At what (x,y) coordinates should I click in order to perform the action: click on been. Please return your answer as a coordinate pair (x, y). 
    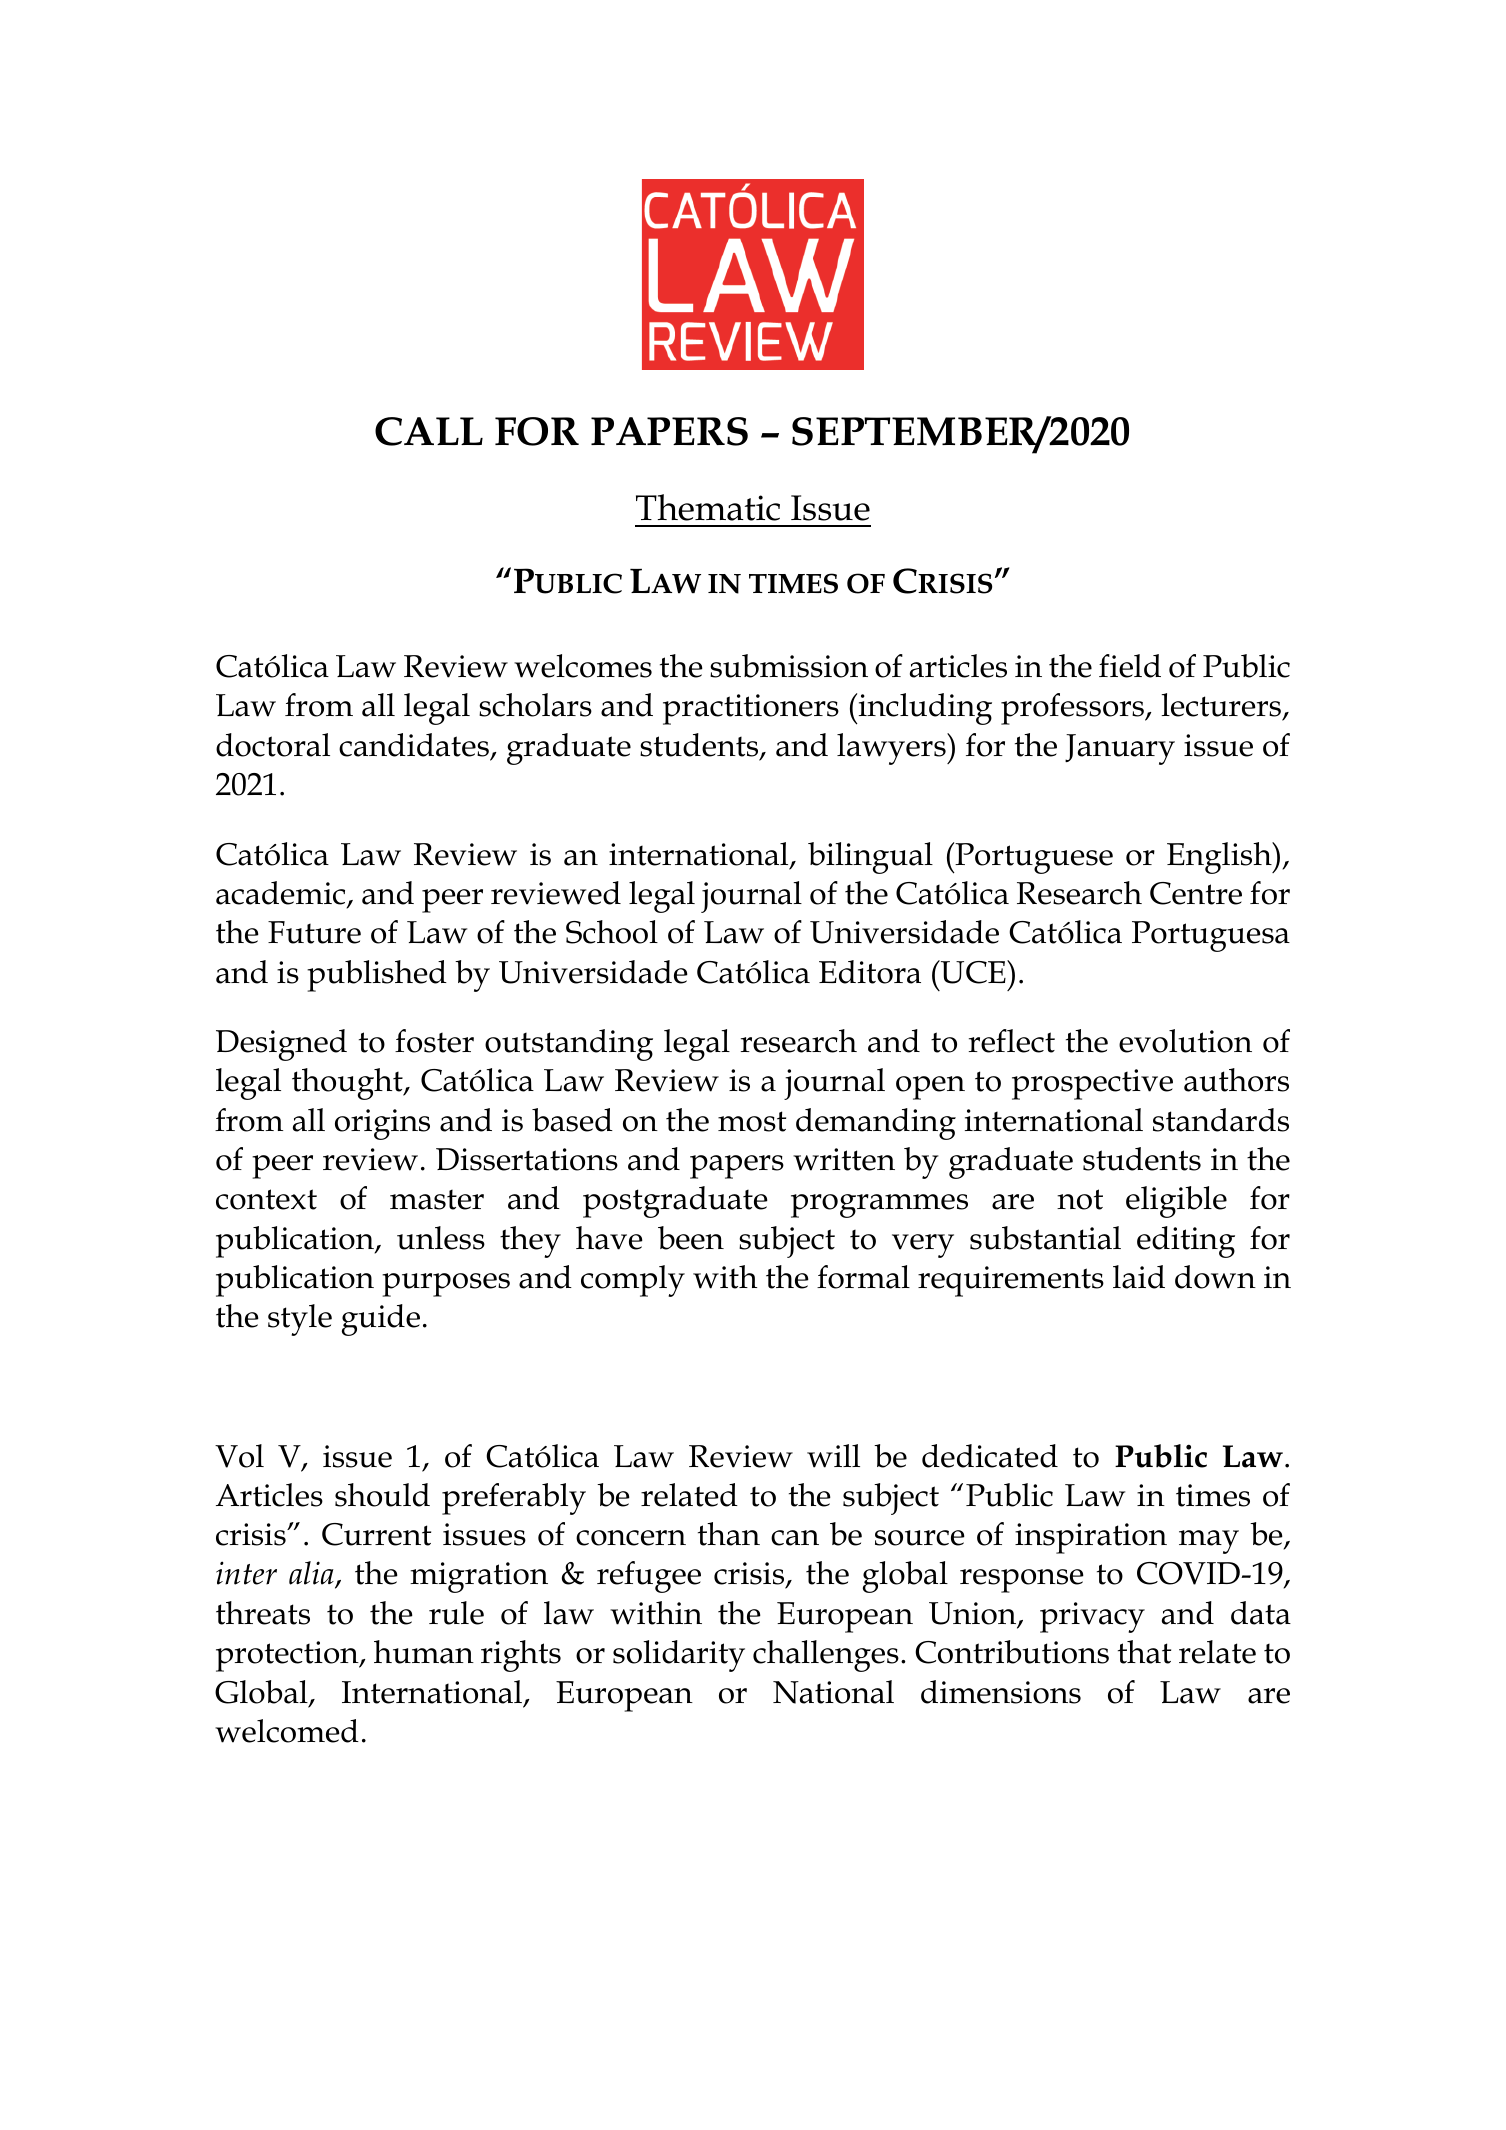
    Looking at the image, I should click on (691, 1238).
